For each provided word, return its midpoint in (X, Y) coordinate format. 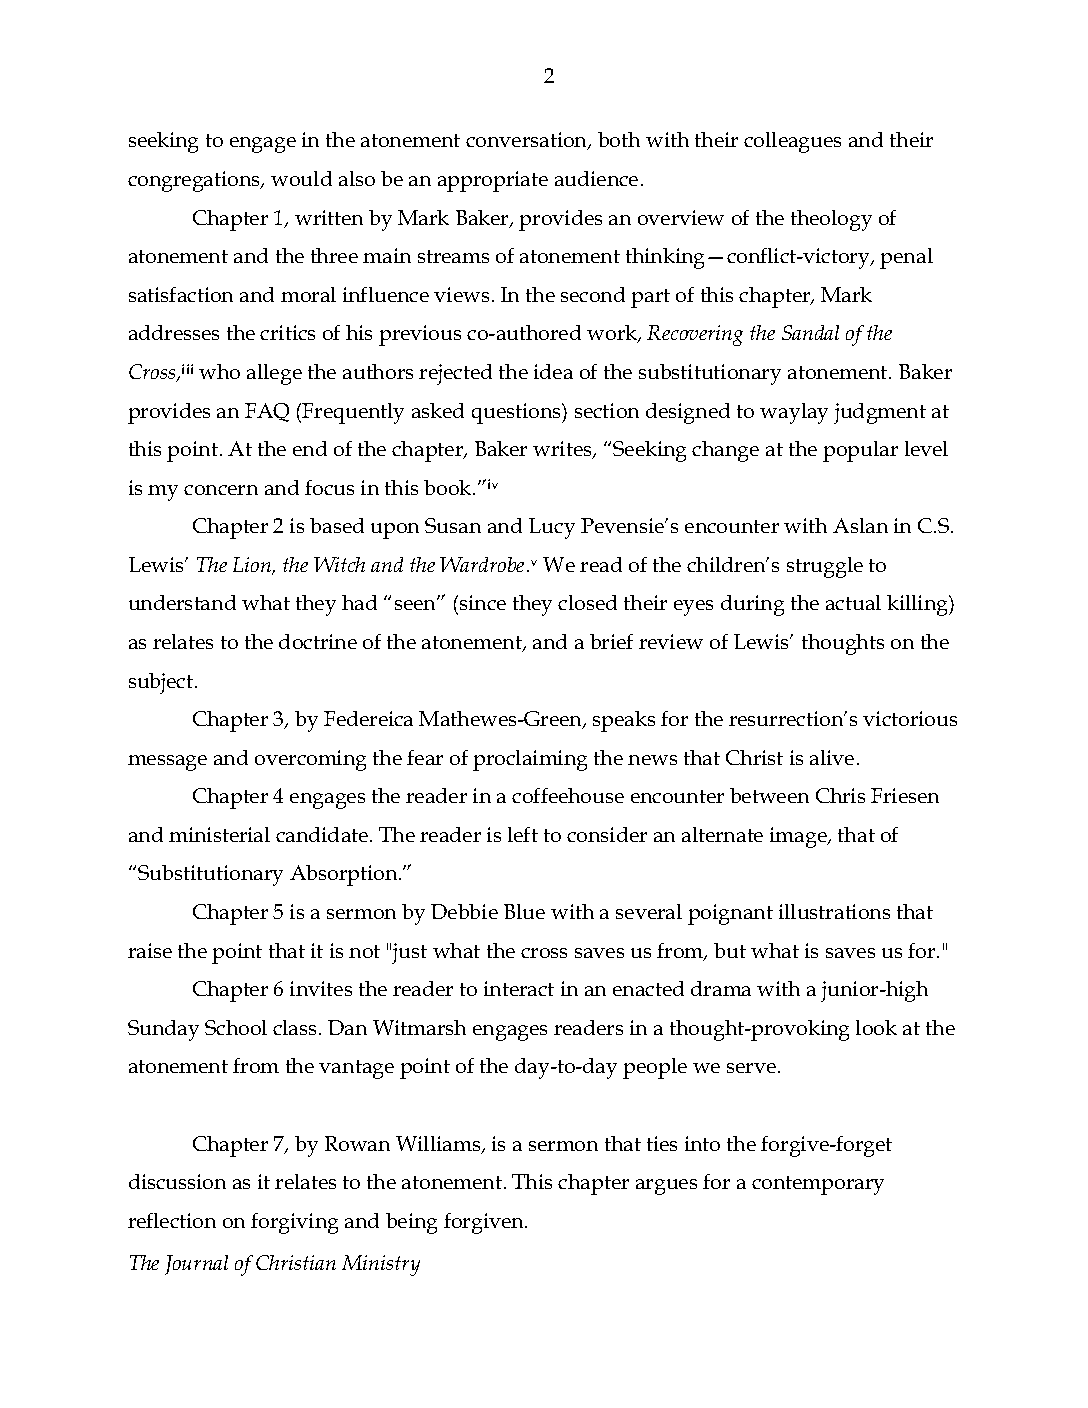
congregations (195, 181)
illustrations (834, 911)
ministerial (219, 834)
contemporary (818, 1185)
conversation (528, 141)
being (411, 1223)
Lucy (552, 528)
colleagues (792, 142)
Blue (524, 911)
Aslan (860, 525)
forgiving (294, 1223)
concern (221, 490)
